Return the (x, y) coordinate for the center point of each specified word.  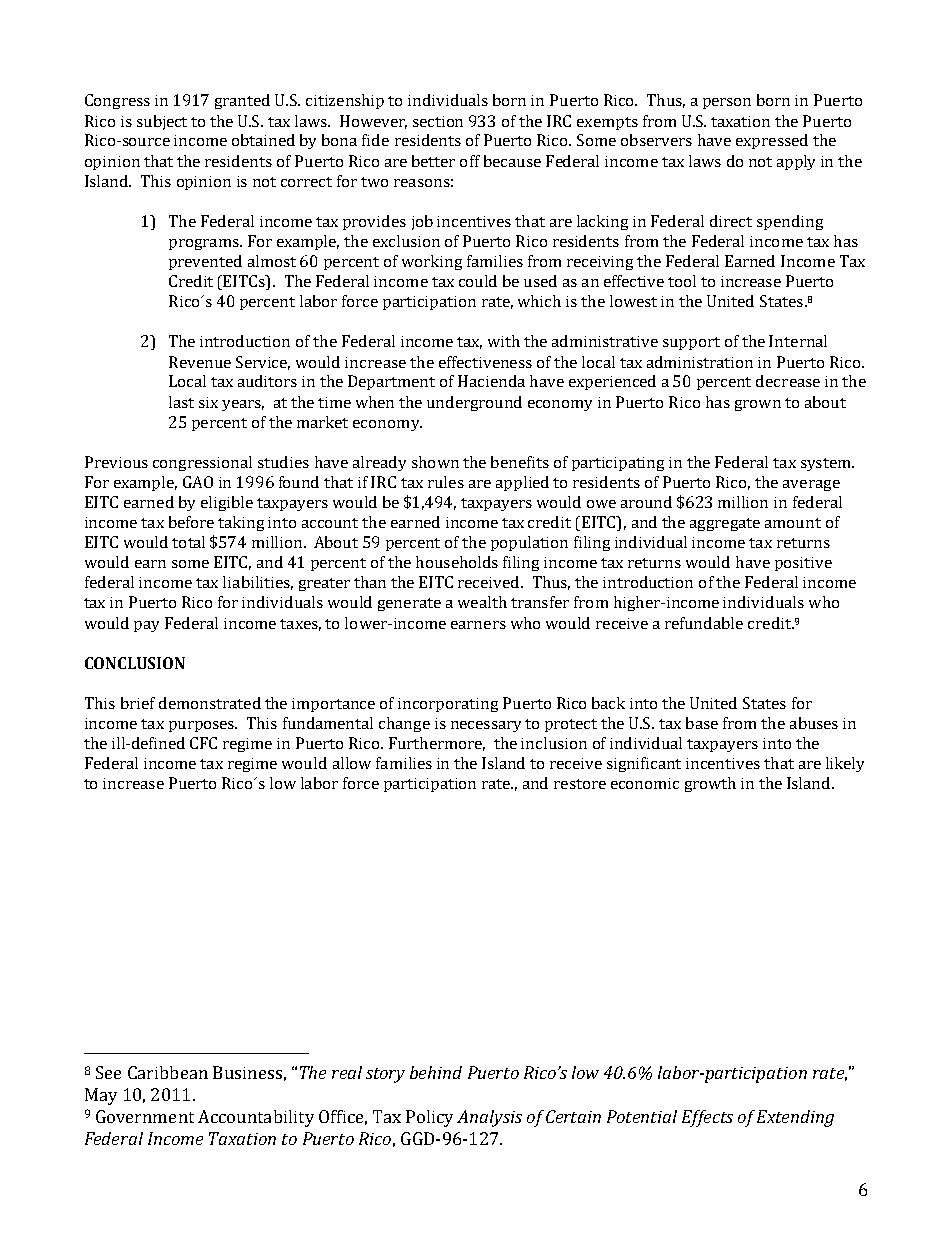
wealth (482, 602)
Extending (795, 1118)
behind (436, 1072)
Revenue (200, 362)
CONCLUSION (135, 663)
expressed (772, 141)
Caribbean (168, 1072)
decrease (788, 381)
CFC (203, 743)
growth (710, 784)
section (438, 121)
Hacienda (491, 381)
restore (580, 784)
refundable (704, 623)
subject (162, 122)
